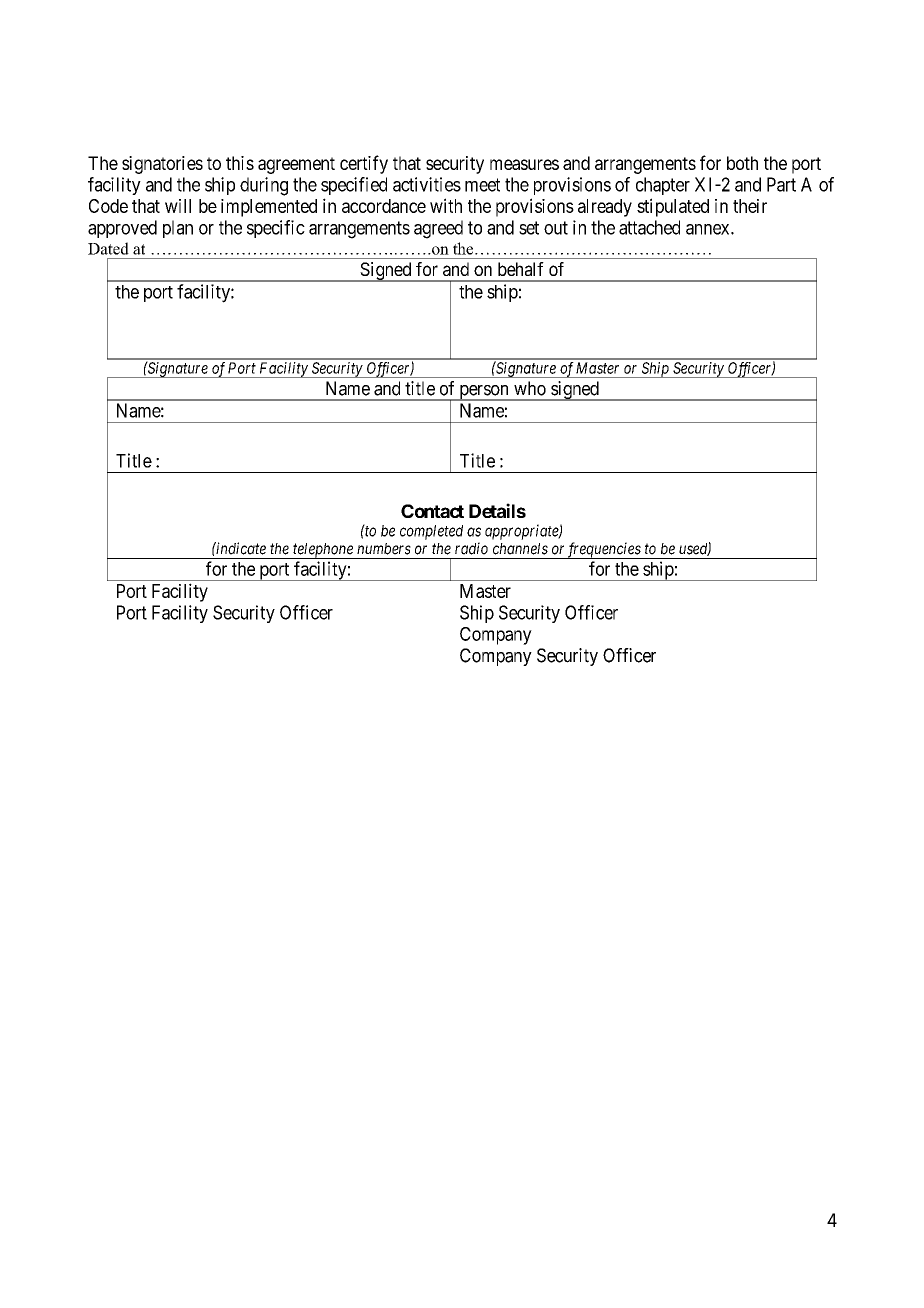  Describe the element at coordinates (162, 165) in the screenshot. I see `signatories` at that location.
